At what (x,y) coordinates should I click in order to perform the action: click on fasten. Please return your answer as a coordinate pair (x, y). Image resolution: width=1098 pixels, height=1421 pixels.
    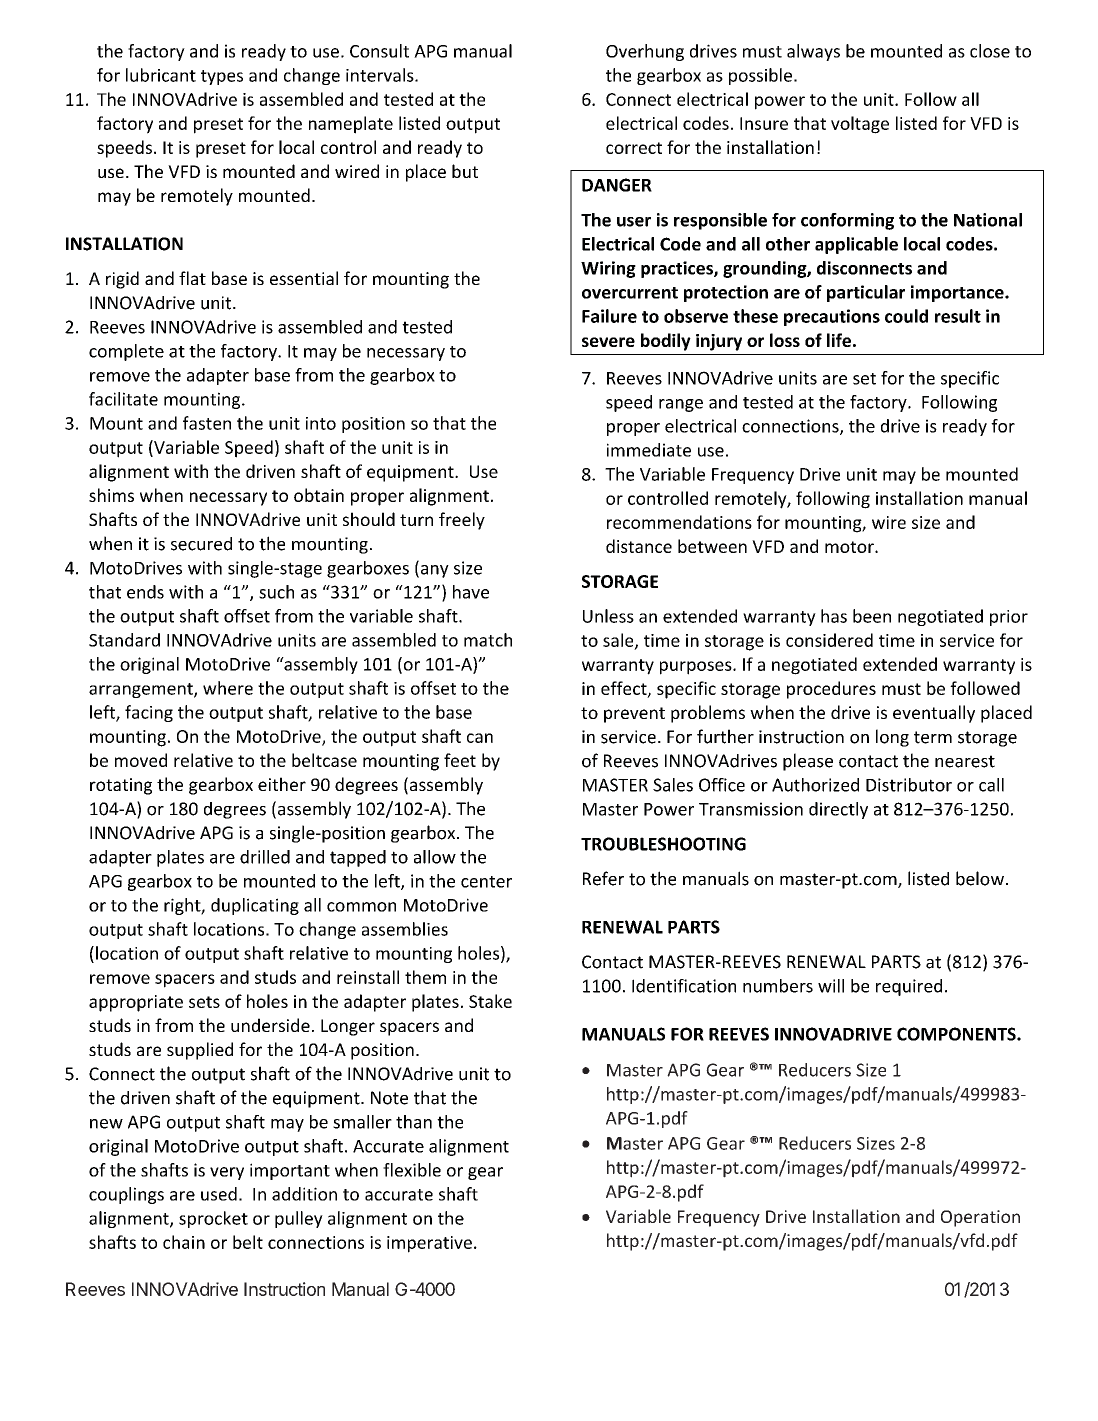
    Looking at the image, I should click on (207, 423).
